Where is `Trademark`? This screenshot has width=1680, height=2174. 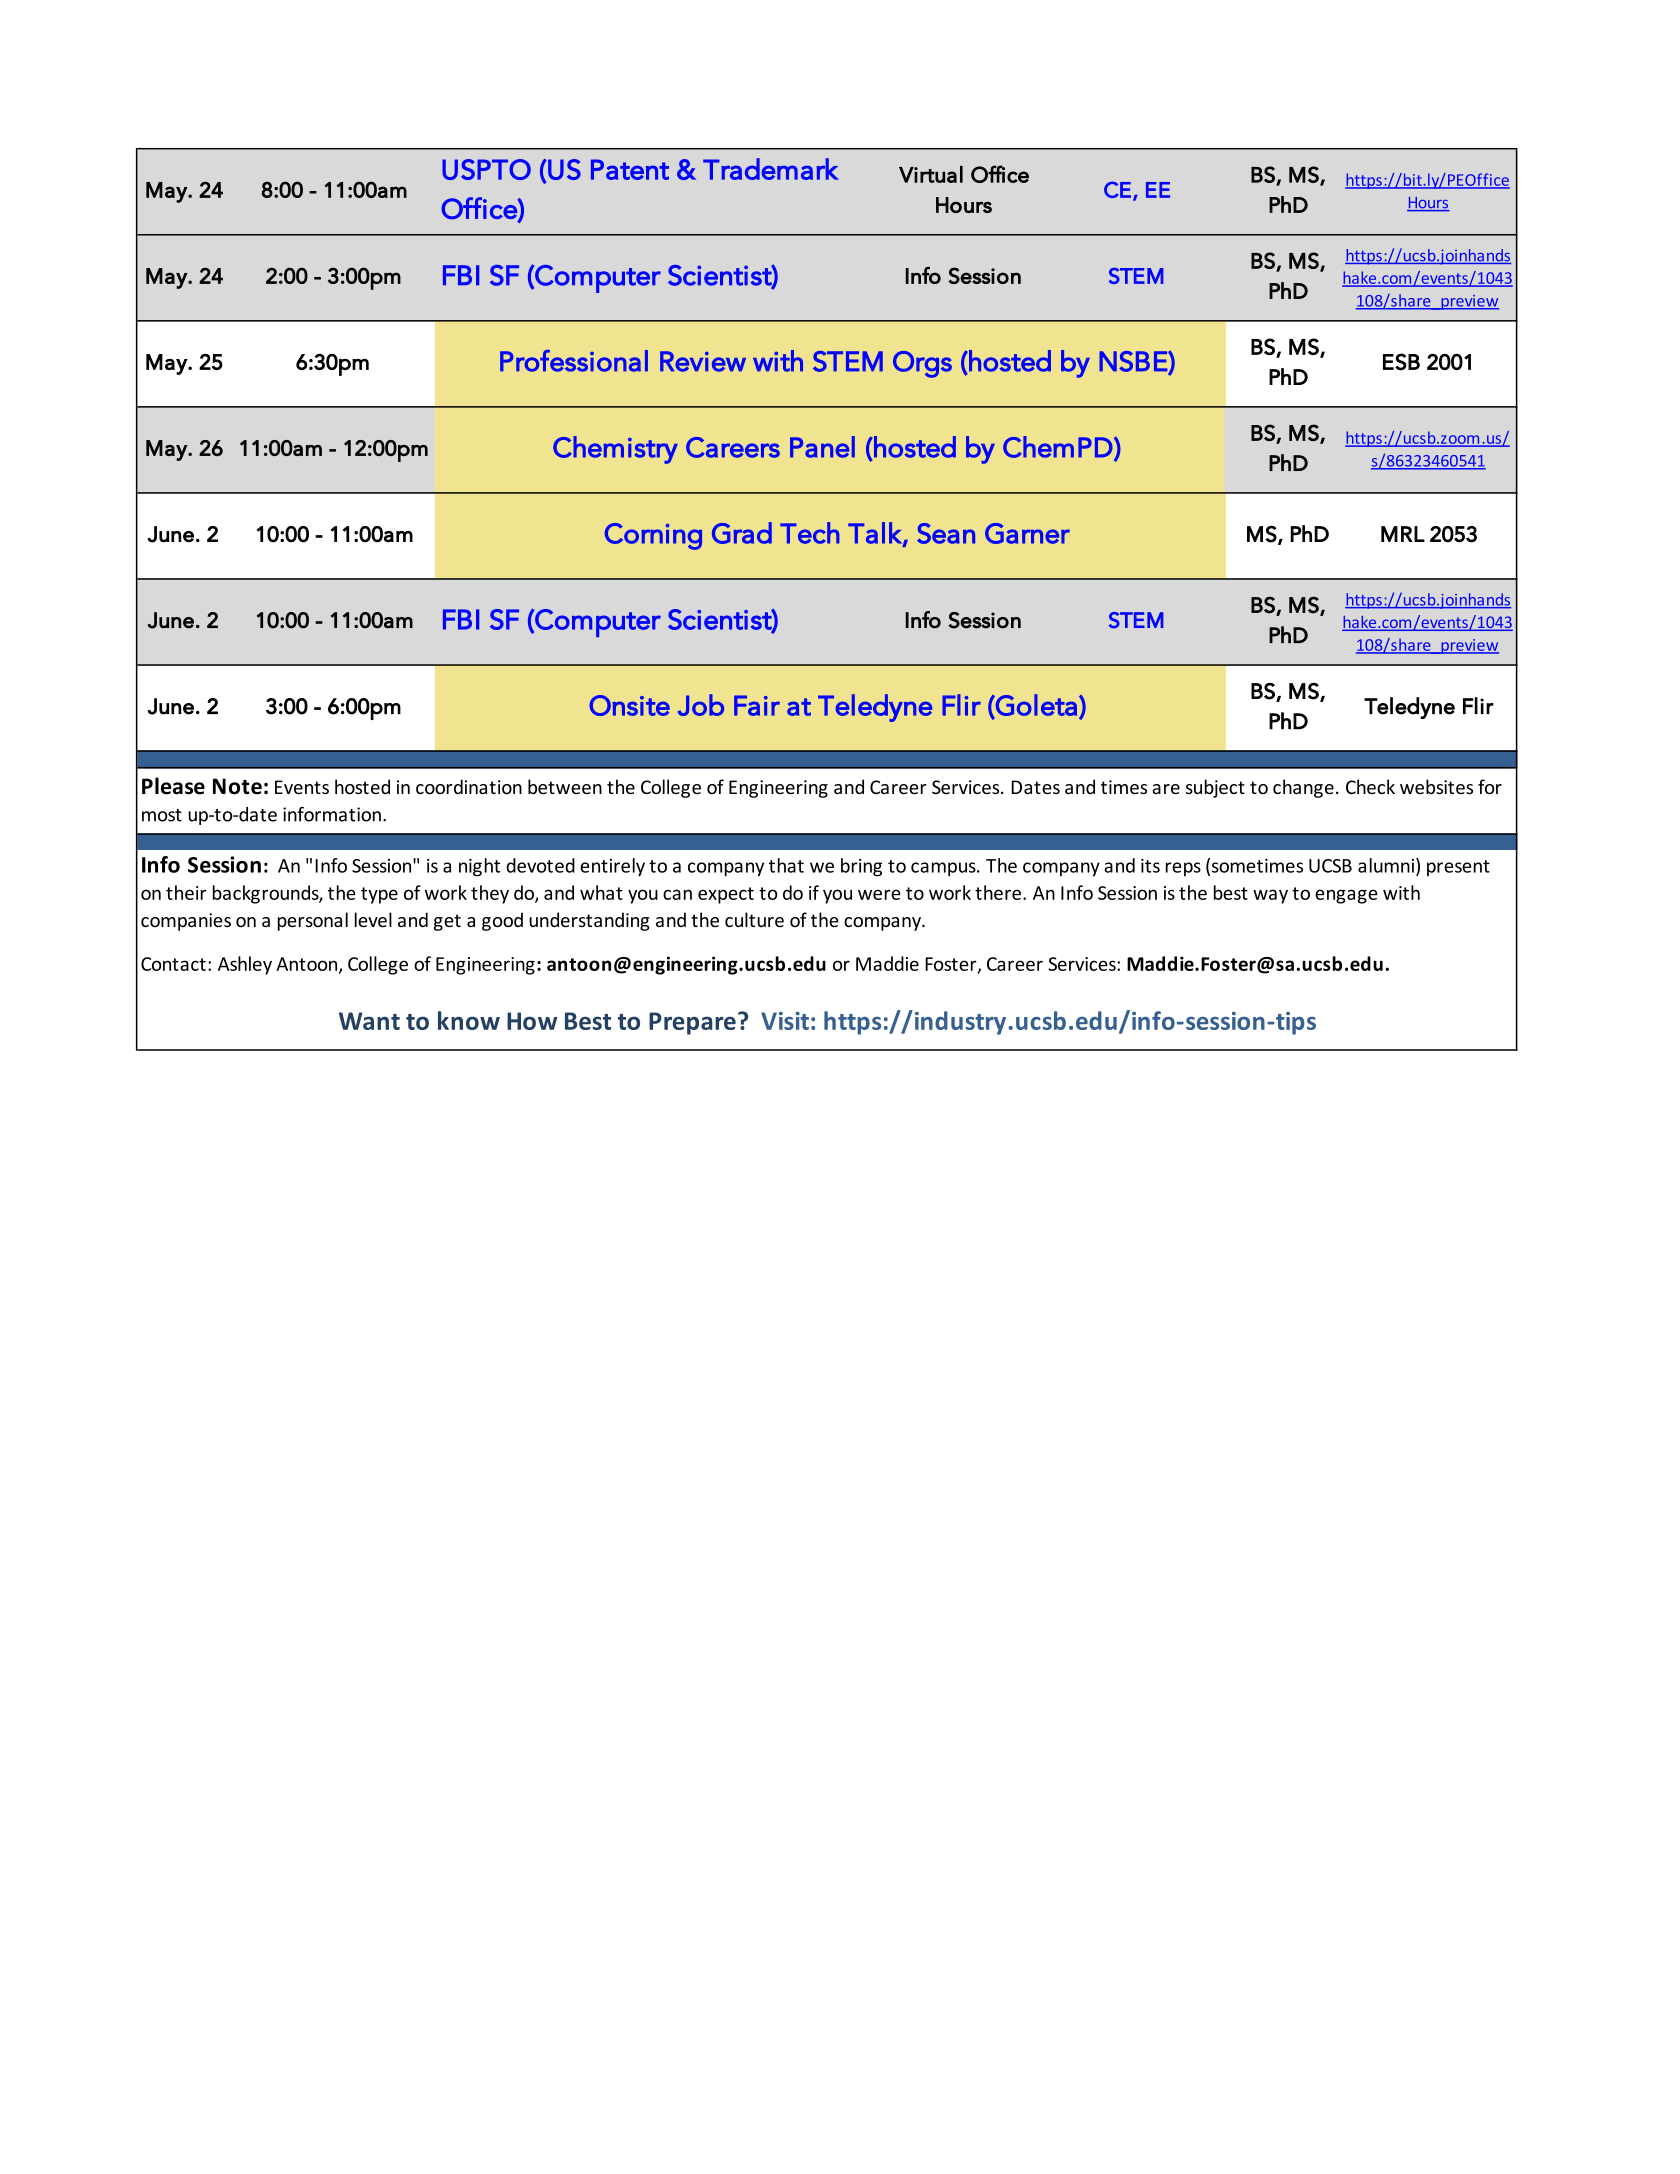 Trademark is located at coordinates (771, 169).
